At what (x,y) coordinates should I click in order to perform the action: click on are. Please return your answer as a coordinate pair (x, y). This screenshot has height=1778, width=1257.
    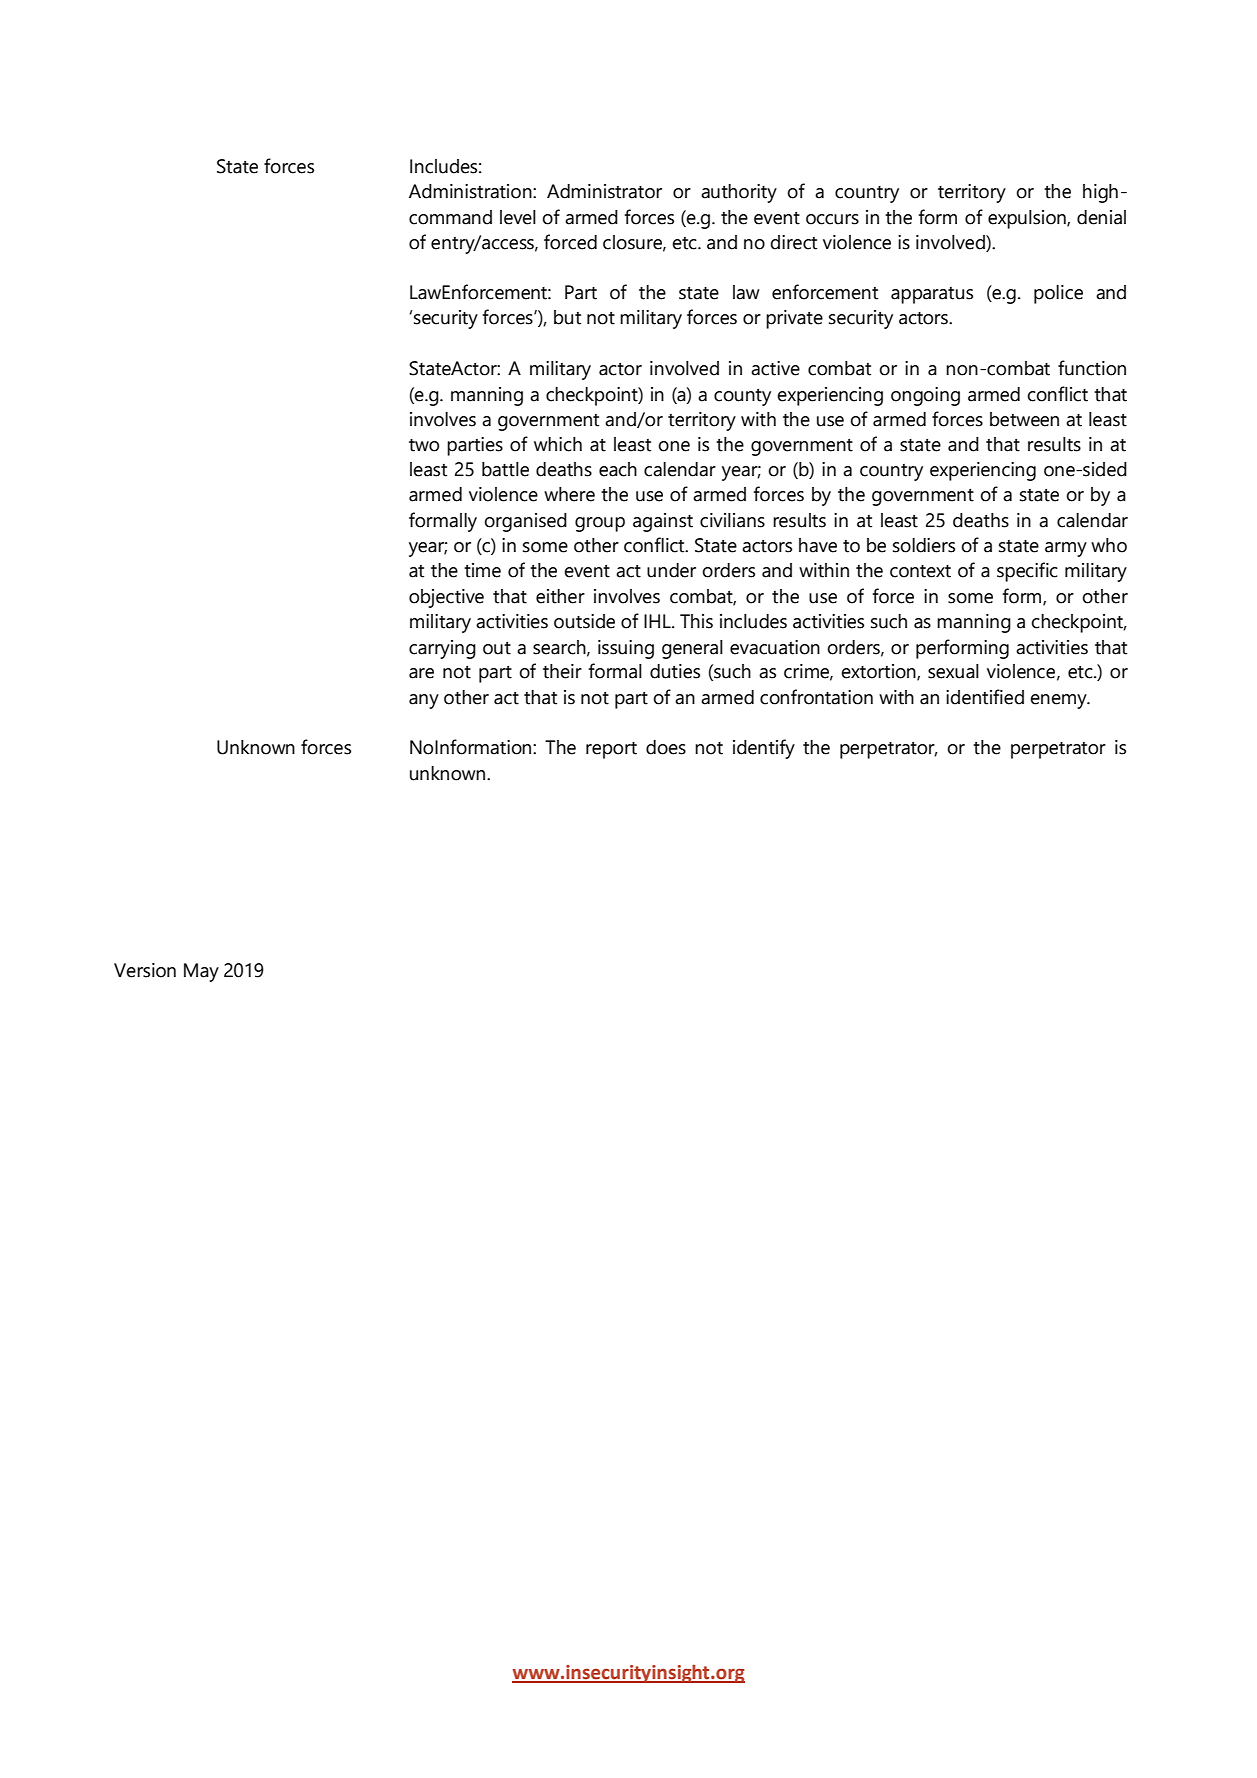
    Looking at the image, I should click on (421, 673).
